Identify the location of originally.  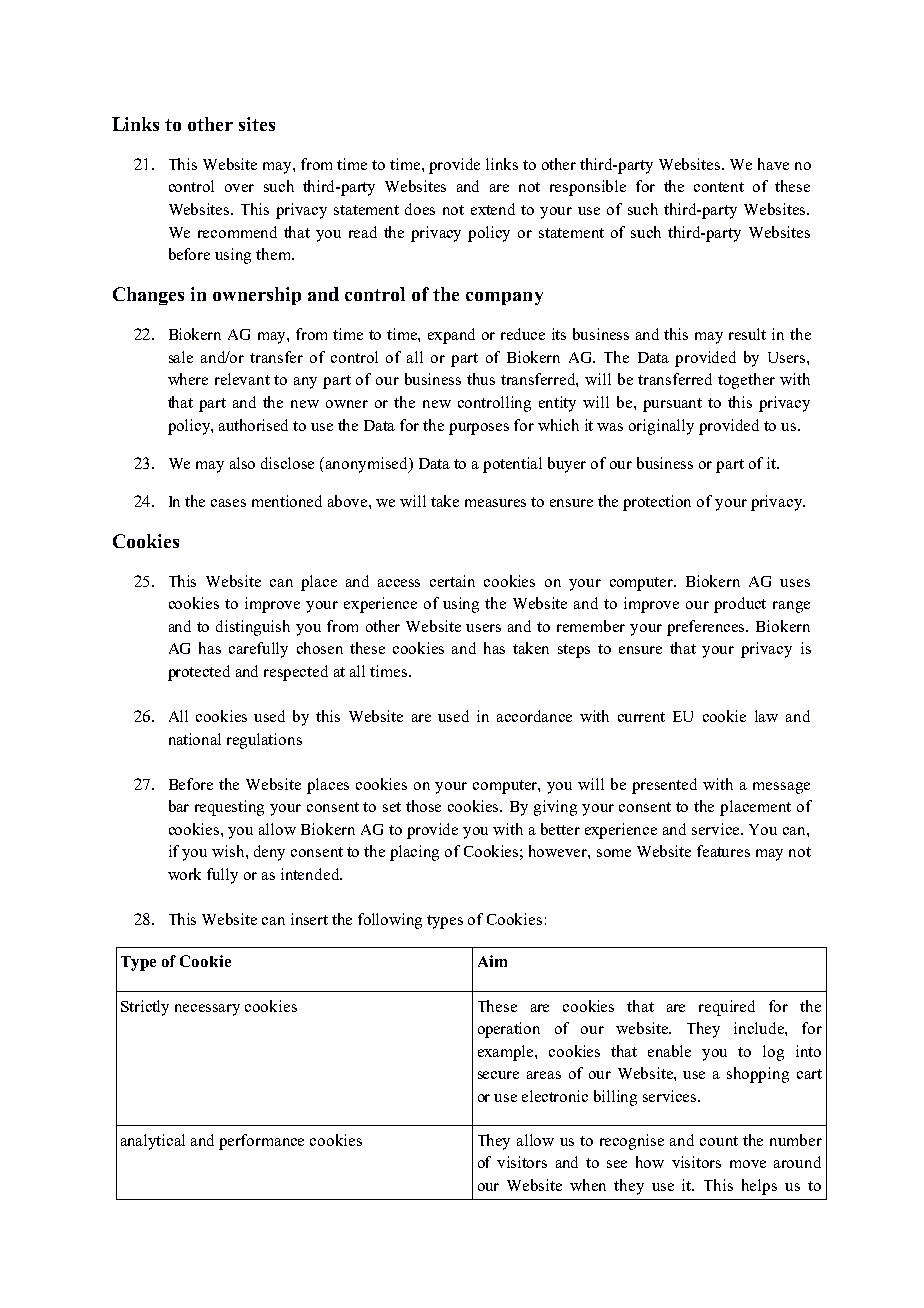
(661, 427).
